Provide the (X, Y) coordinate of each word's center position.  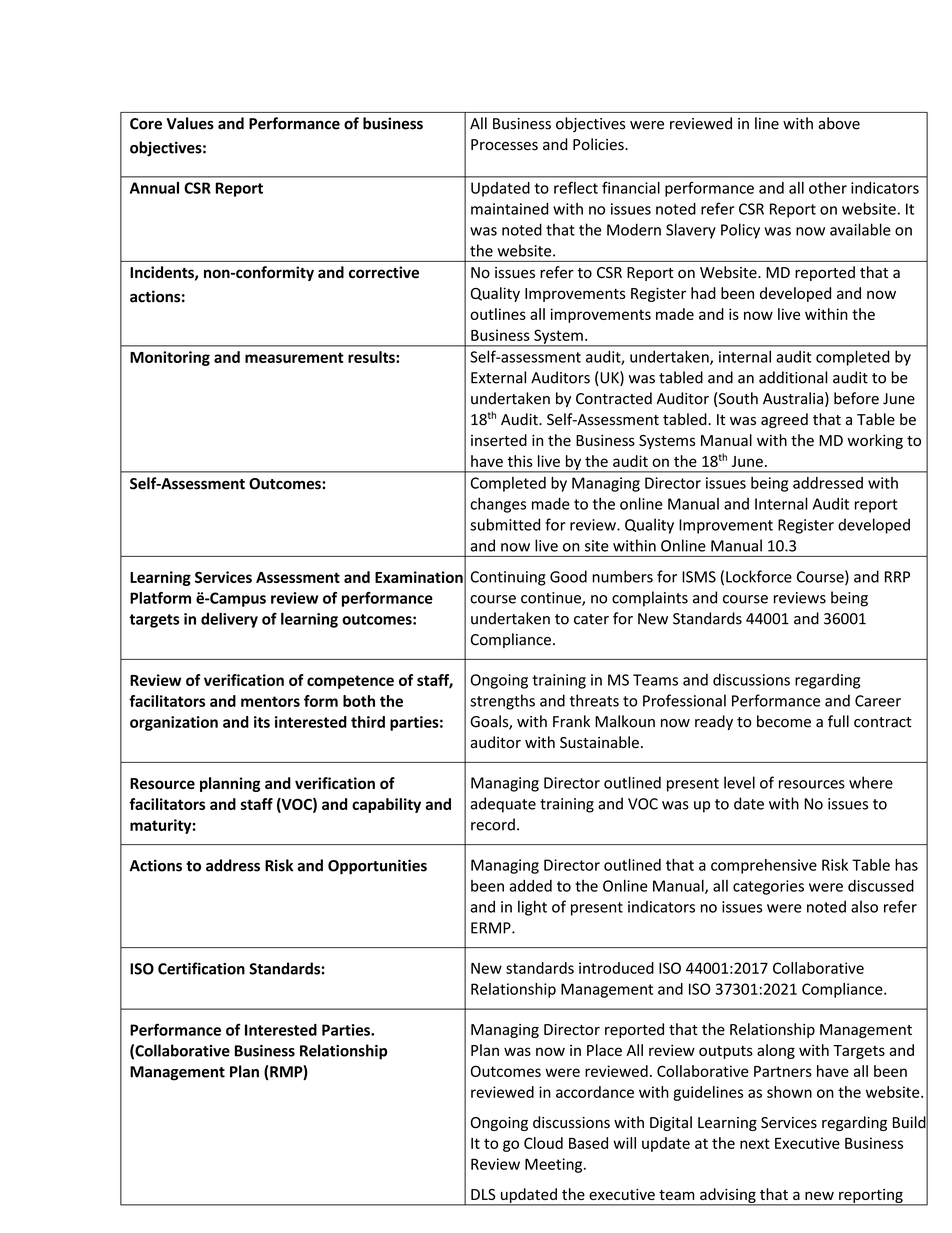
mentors (270, 701)
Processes (504, 145)
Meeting (555, 1165)
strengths (502, 702)
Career (878, 701)
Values (190, 123)
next (755, 1143)
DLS (483, 1194)
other (828, 188)
